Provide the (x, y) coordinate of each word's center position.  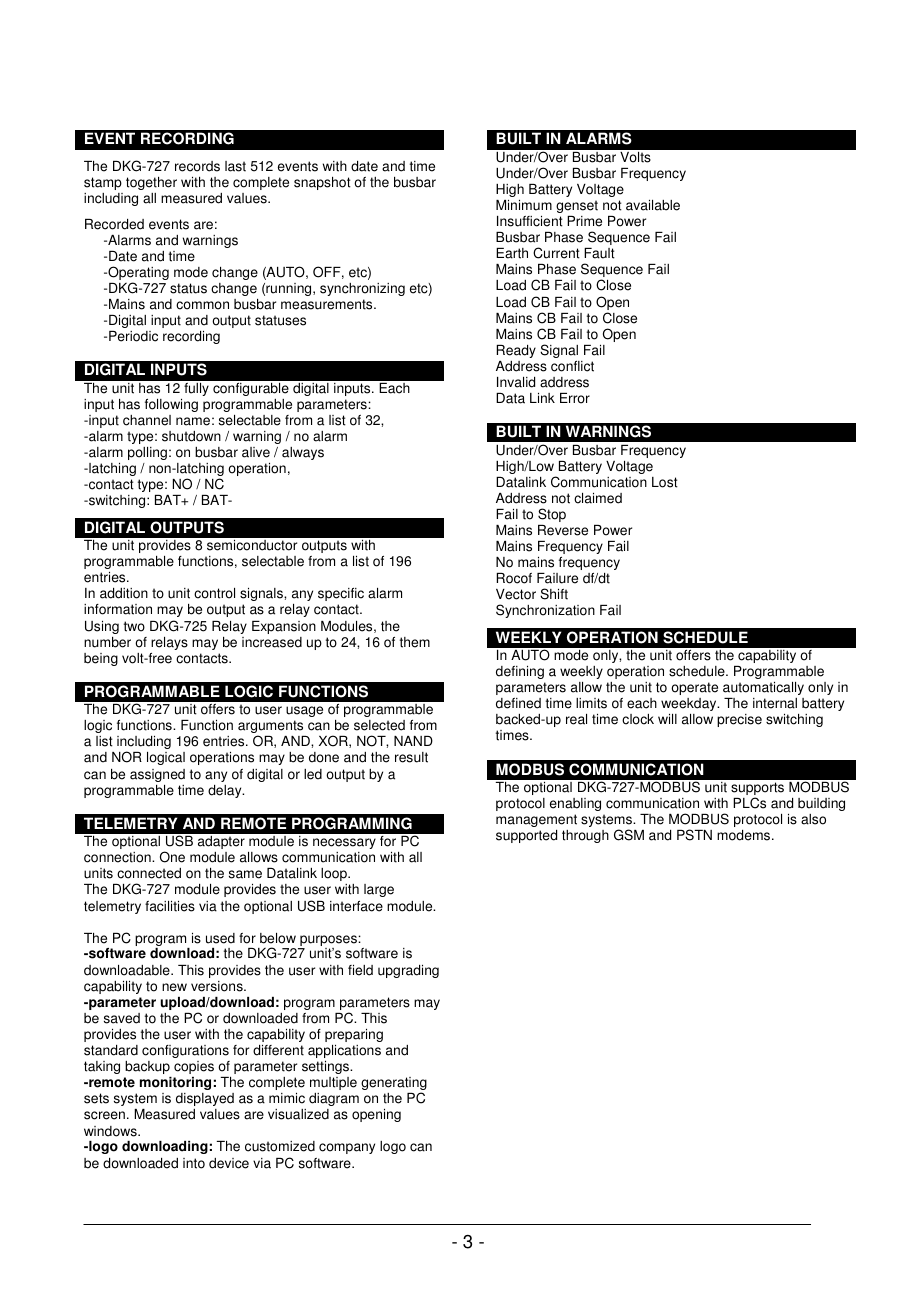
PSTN (694, 835)
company (347, 1148)
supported (526, 836)
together (151, 183)
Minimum (524, 205)
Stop (552, 515)
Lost (665, 482)
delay (226, 791)
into (194, 1163)
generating (394, 1085)
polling (147, 453)
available (653, 205)
